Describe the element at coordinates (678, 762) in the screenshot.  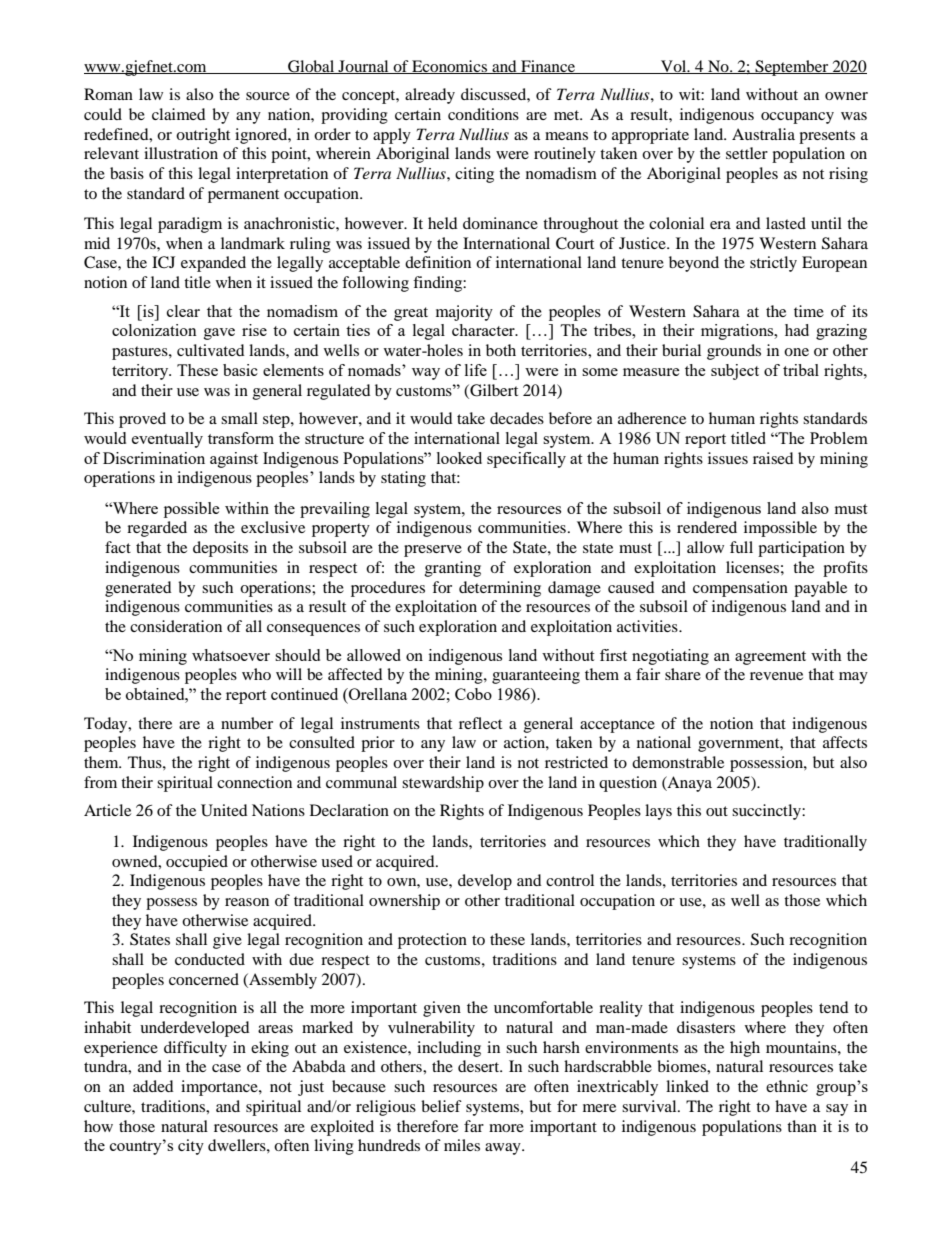
I see `demonstrable` at that location.
